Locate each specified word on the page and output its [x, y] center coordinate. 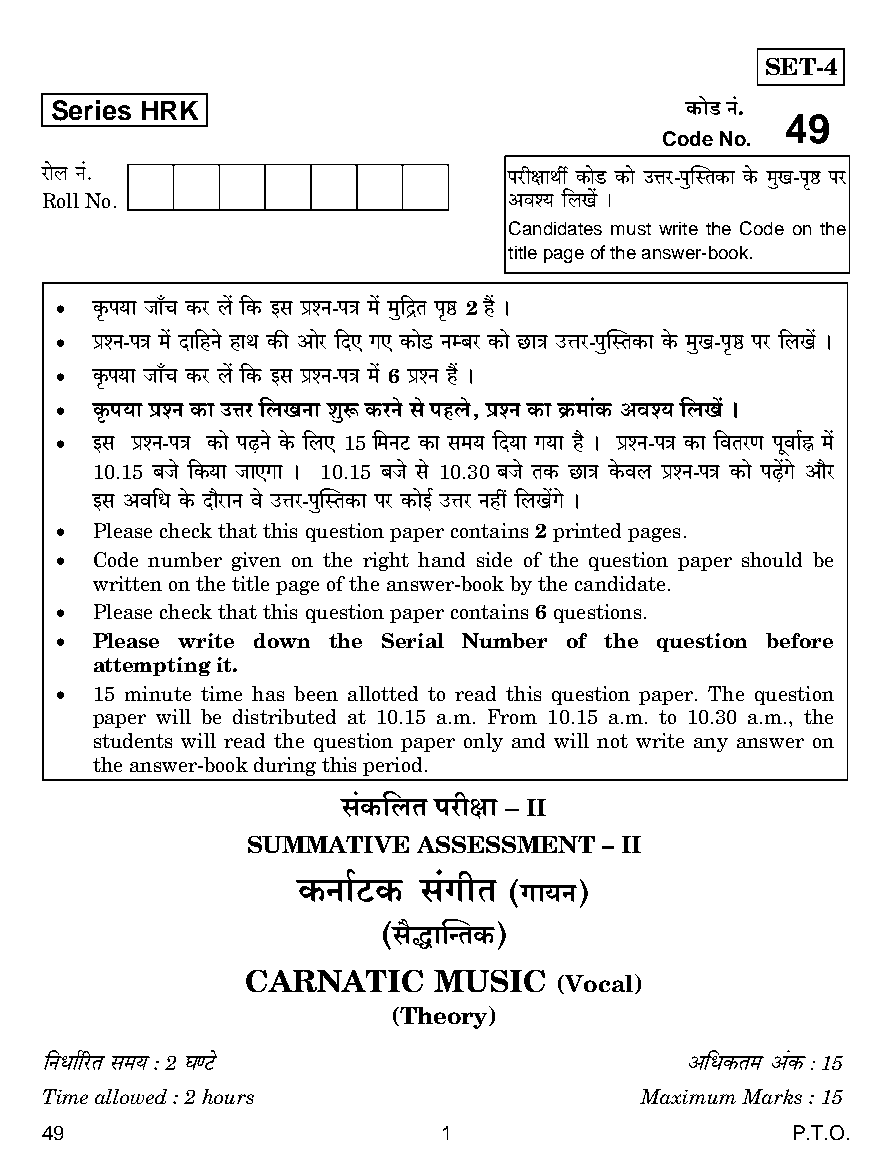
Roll [61, 200]
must [631, 229]
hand [441, 559]
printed [587, 532]
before [799, 640]
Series [91, 110]
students [133, 740]
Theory [444, 1017]
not [612, 741]
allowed [131, 1096]
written [127, 583]
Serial [413, 640]
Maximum [688, 1096]
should [772, 559]
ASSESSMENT [506, 844]
